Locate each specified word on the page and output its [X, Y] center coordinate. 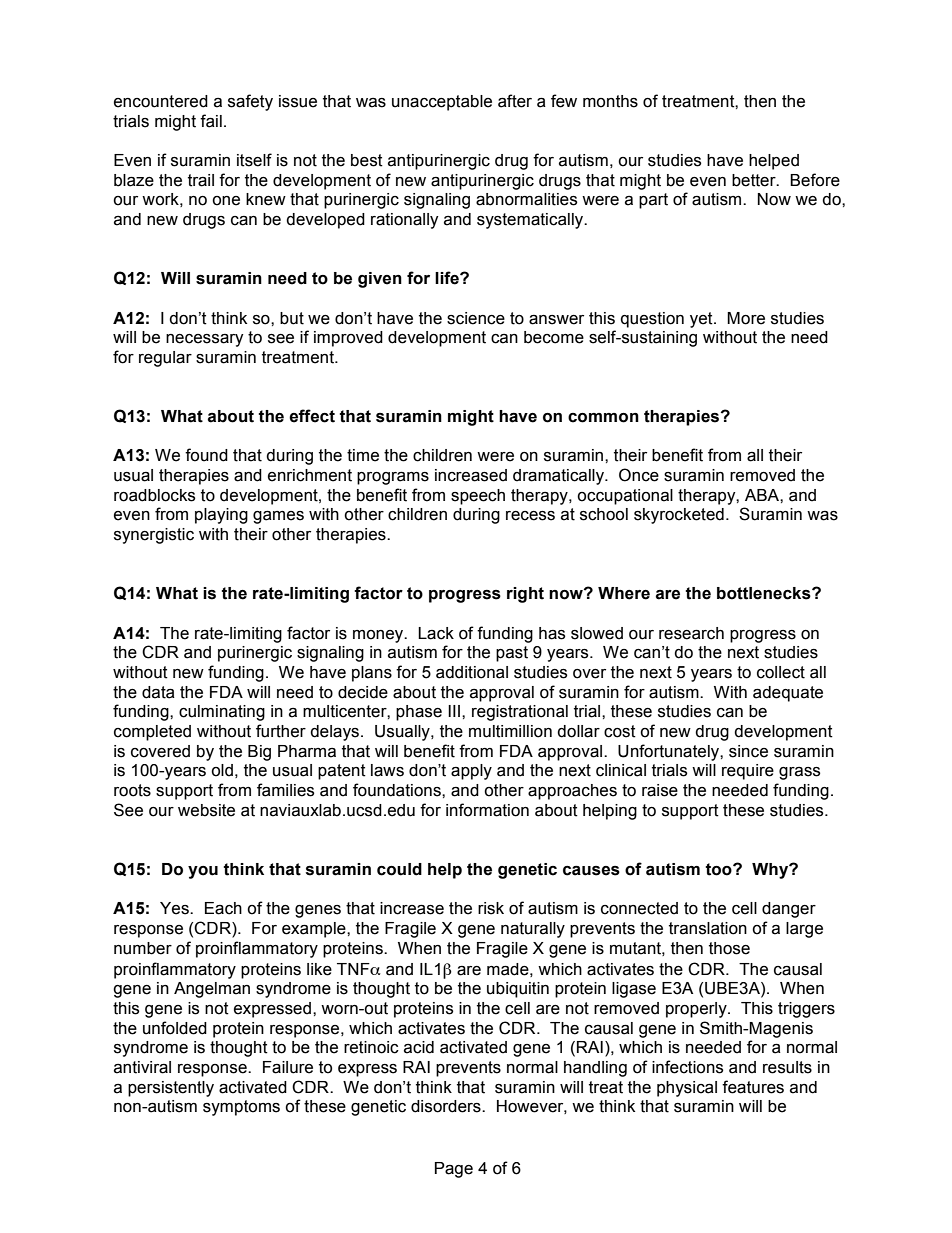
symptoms [241, 1108]
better [755, 180]
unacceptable [442, 103]
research [691, 633]
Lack [436, 633]
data [158, 692]
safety [250, 102]
